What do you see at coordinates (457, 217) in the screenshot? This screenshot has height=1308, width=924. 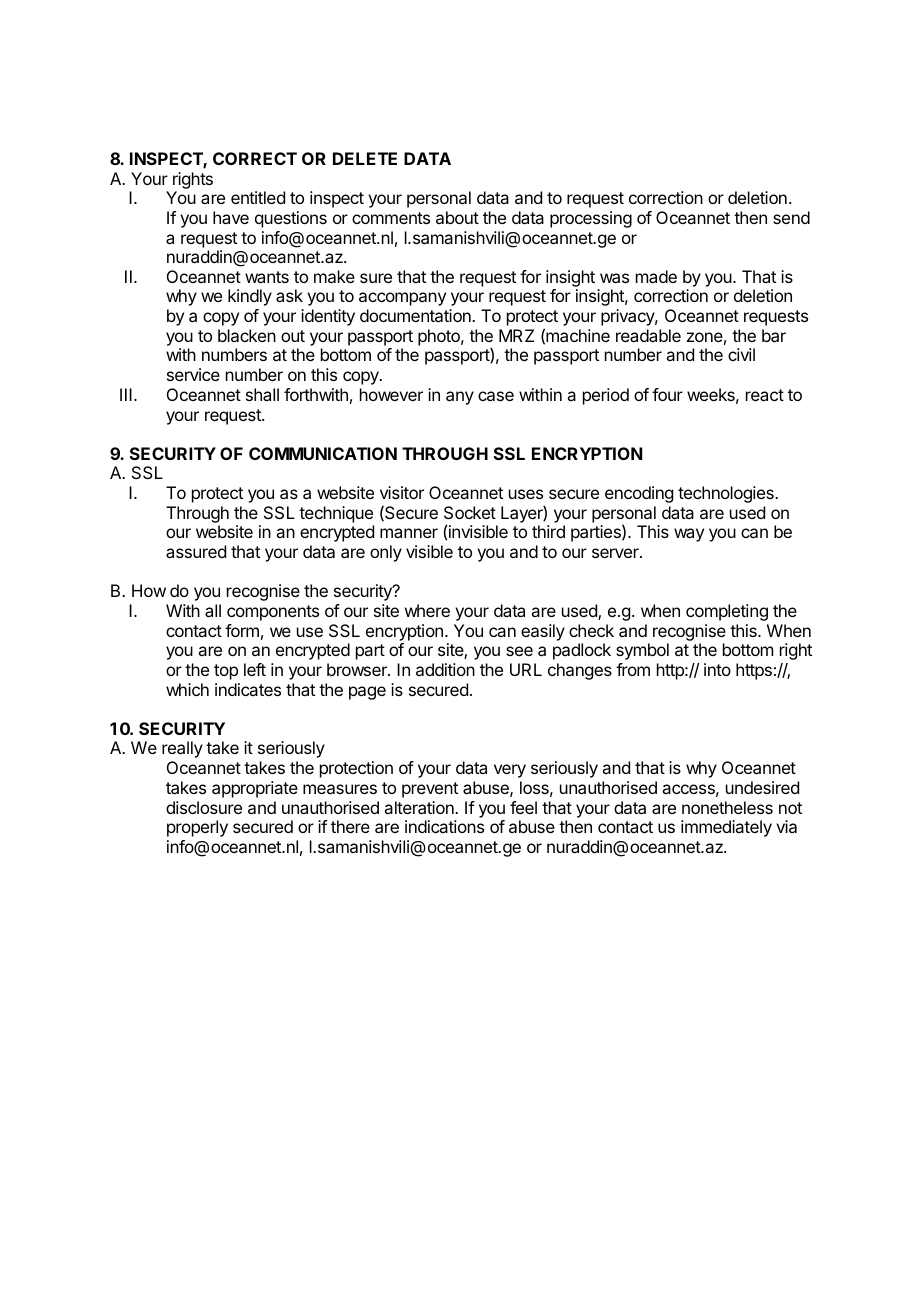 I see `about` at bounding box center [457, 217].
